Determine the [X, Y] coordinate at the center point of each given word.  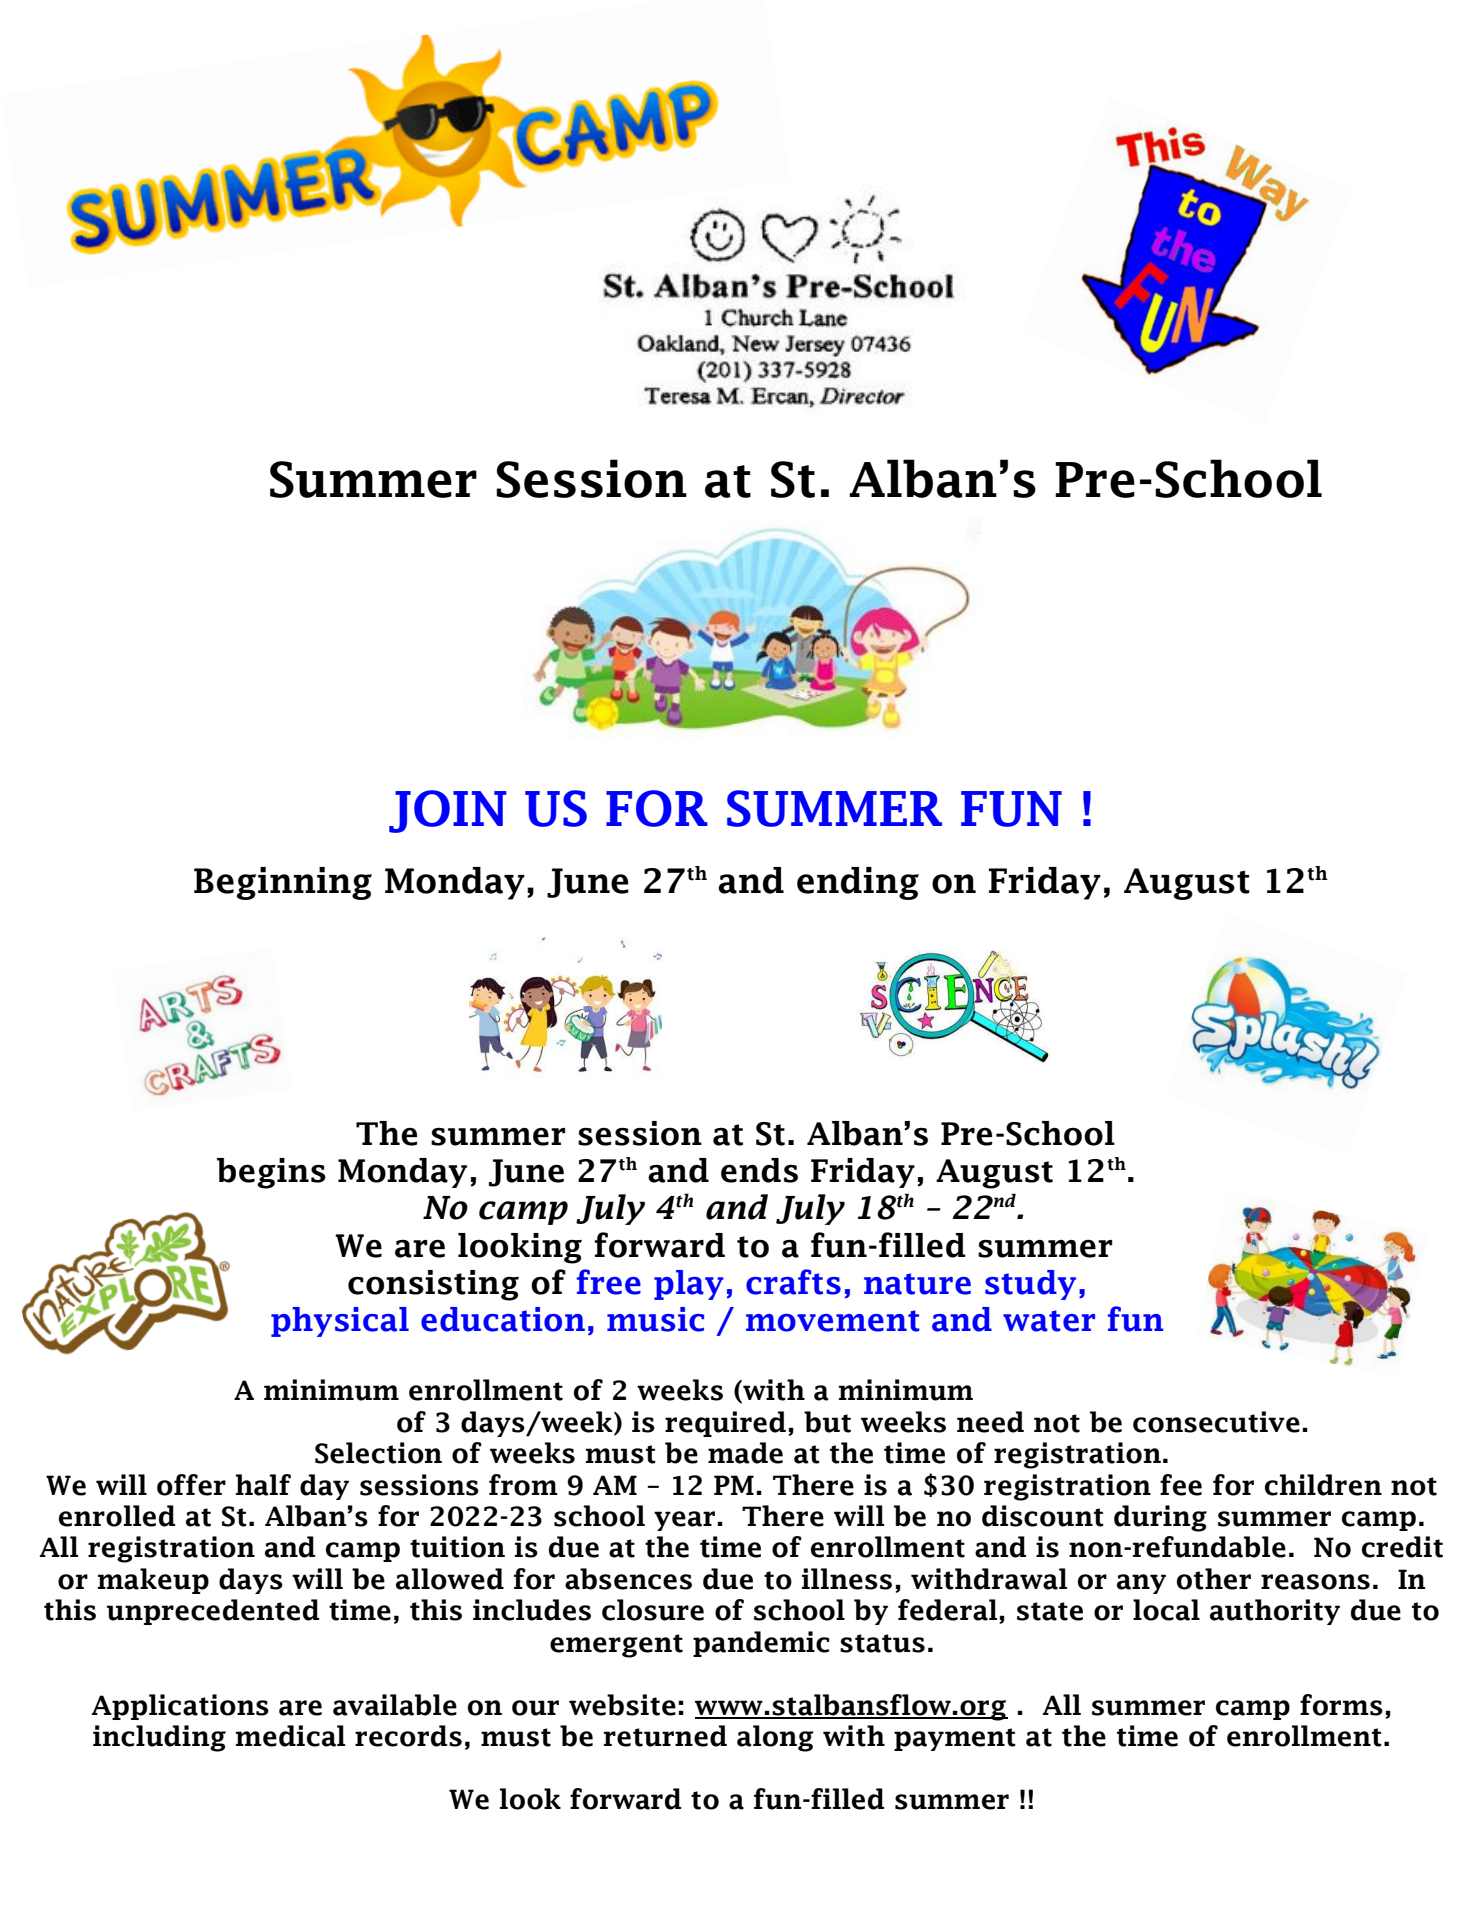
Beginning [283, 883]
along [775, 1738]
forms [1341, 1705]
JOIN [448, 811]
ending [858, 883]
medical [290, 1736]
